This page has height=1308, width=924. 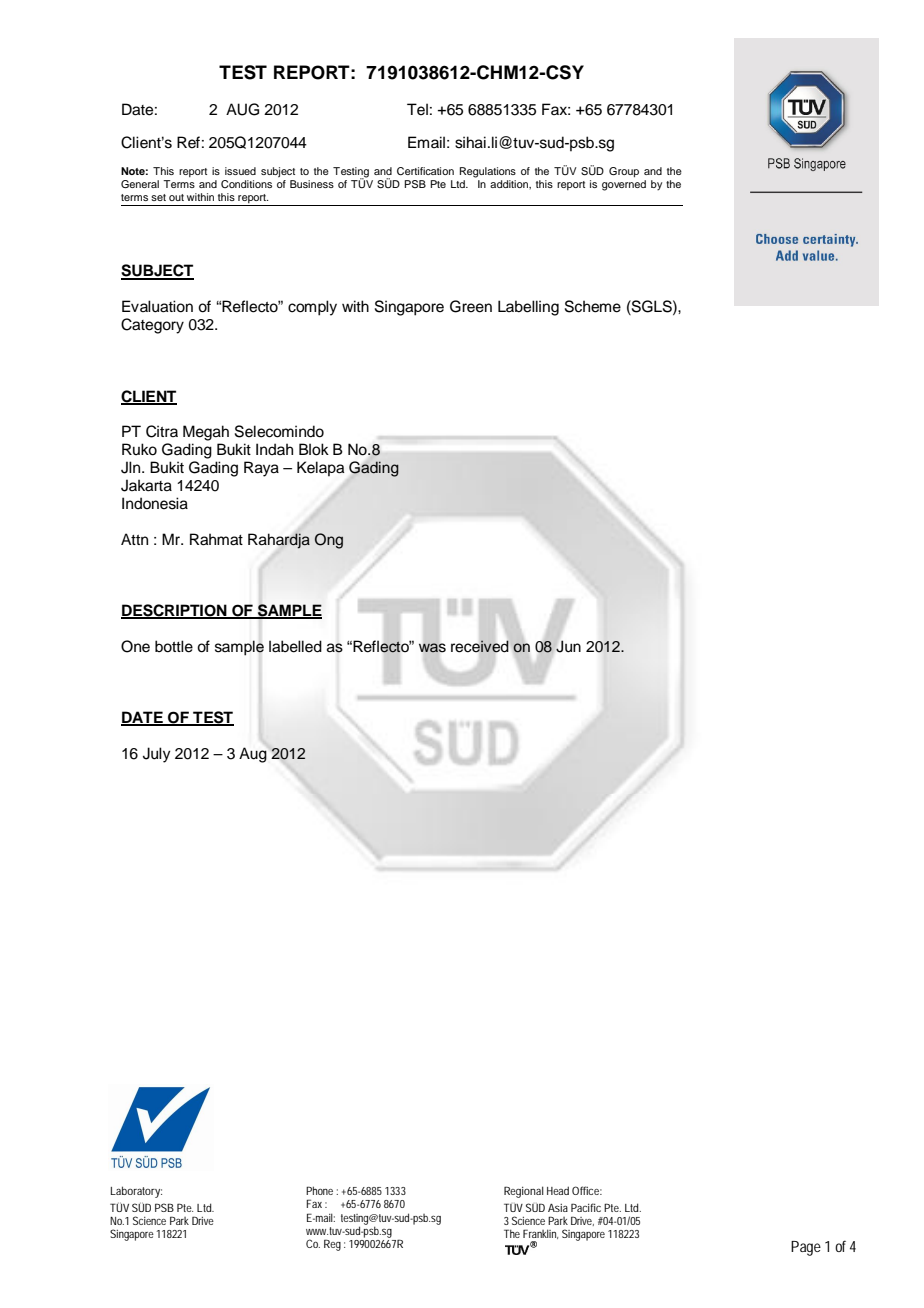 What do you see at coordinates (432, 647) in the page?
I see `was` at bounding box center [432, 647].
